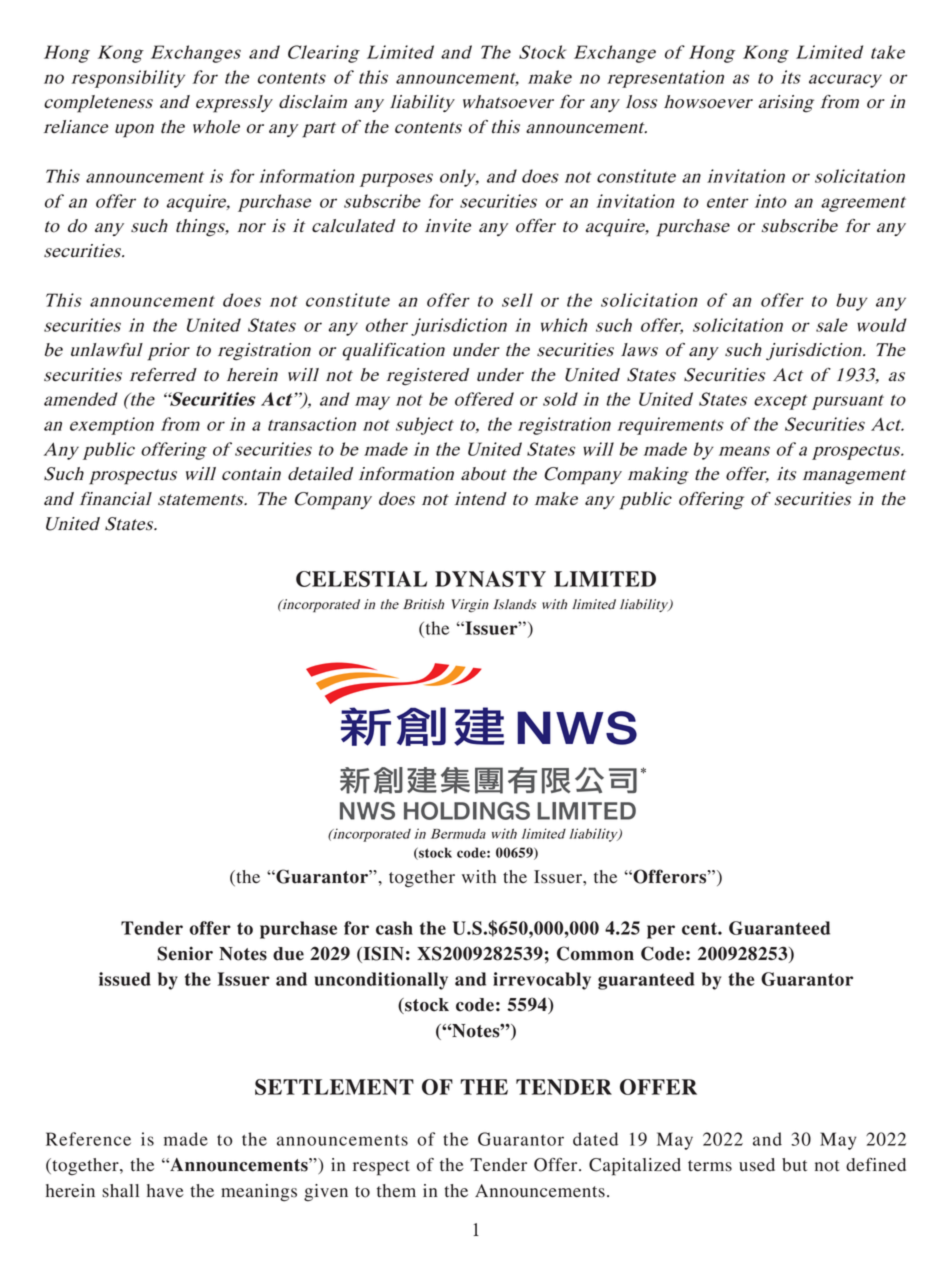 This document has width=952, height=1270. Describe the element at coordinates (595, 1139) in the document. I see `dated` at that location.
